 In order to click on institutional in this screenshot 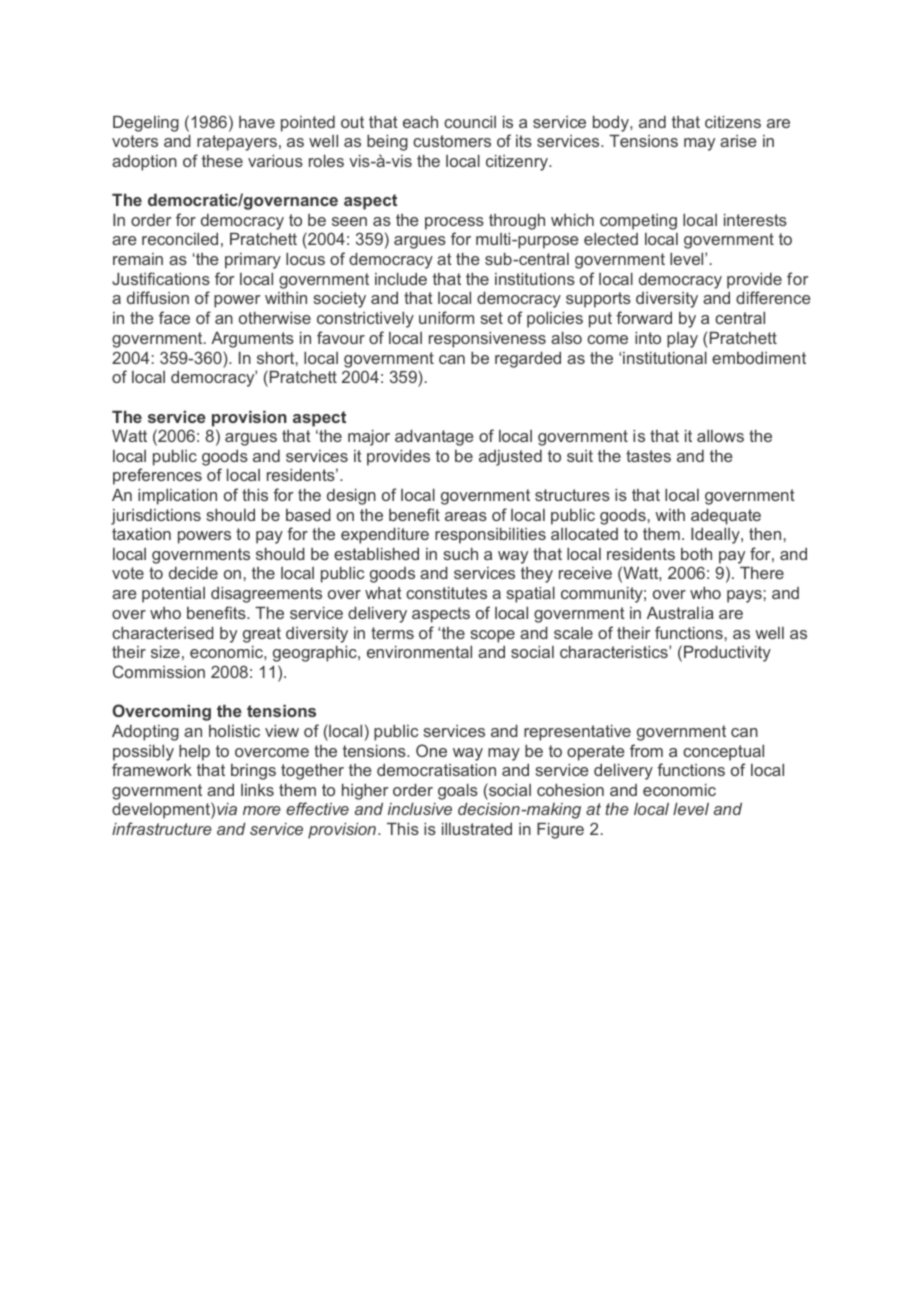, I will do `click(665, 358)`.
